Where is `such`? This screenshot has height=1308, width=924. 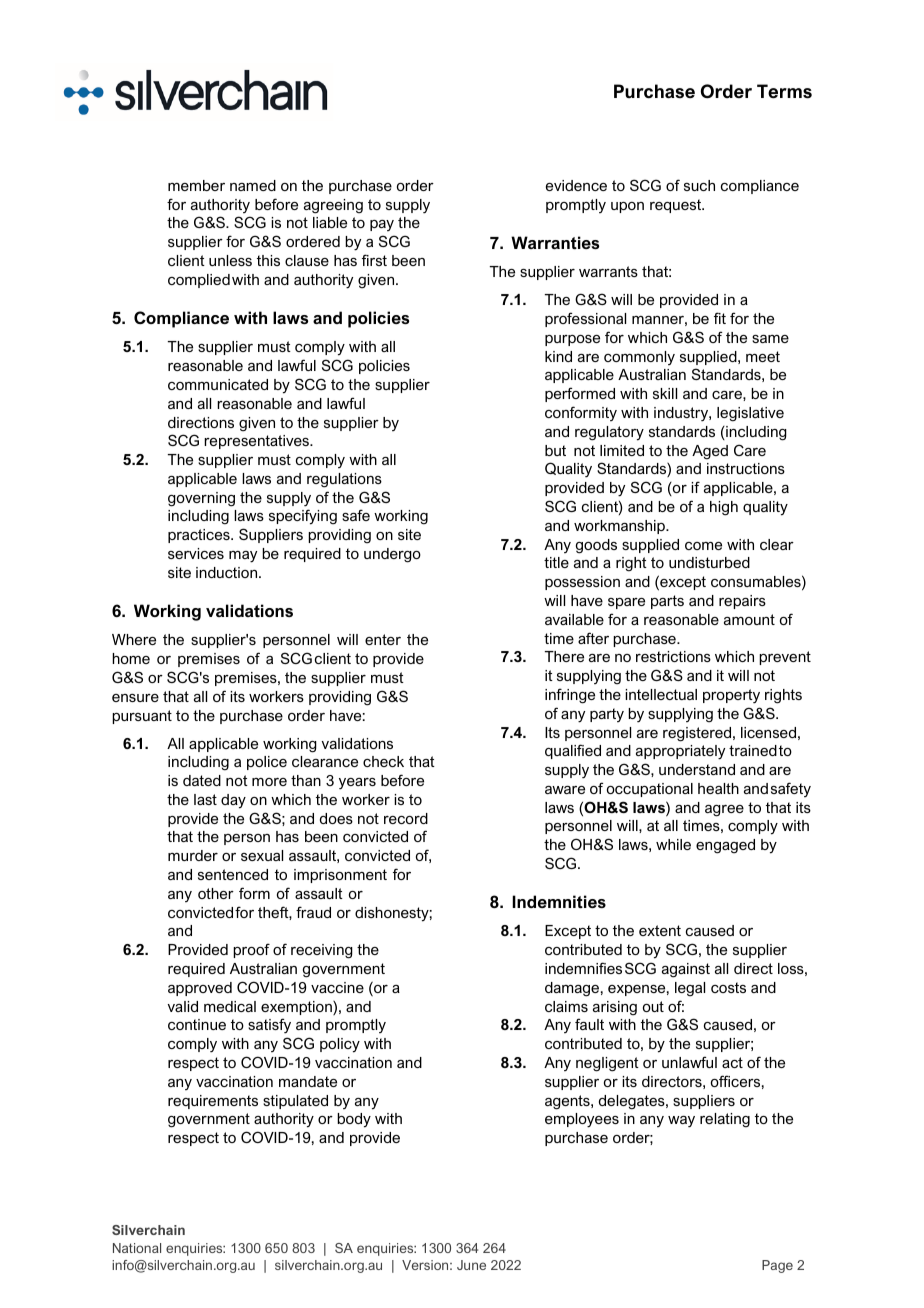
such is located at coordinates (699, 185).
